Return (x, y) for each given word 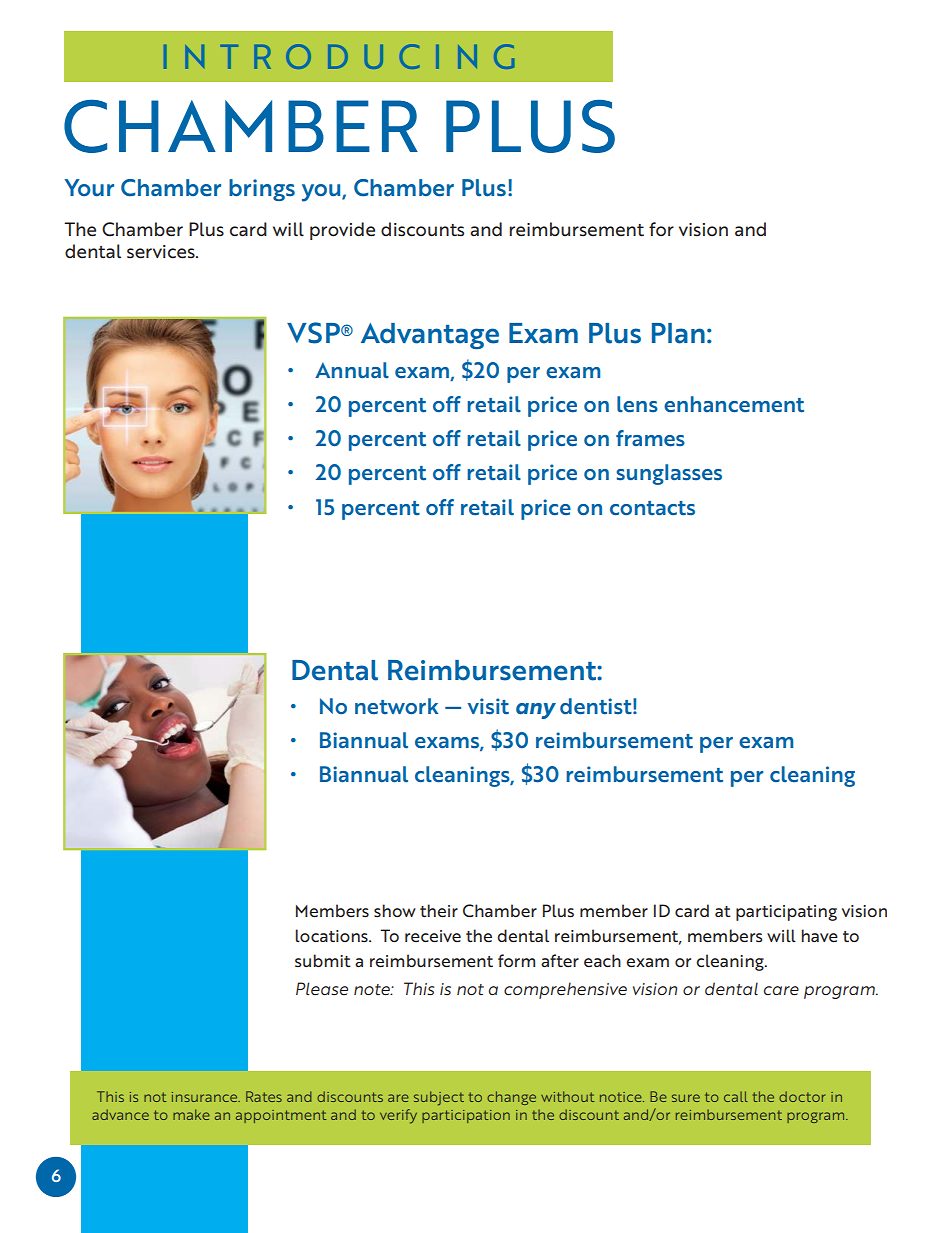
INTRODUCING (339, 56)
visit (488, 706)
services (162, 252)
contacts (652, 508)
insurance (206, 1097)
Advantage (430, 336)
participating (786, 913)
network (396, 706)
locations (333, 935)
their (439, 910)
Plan (678, 333)
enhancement (734, 404)
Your (89, 188)
